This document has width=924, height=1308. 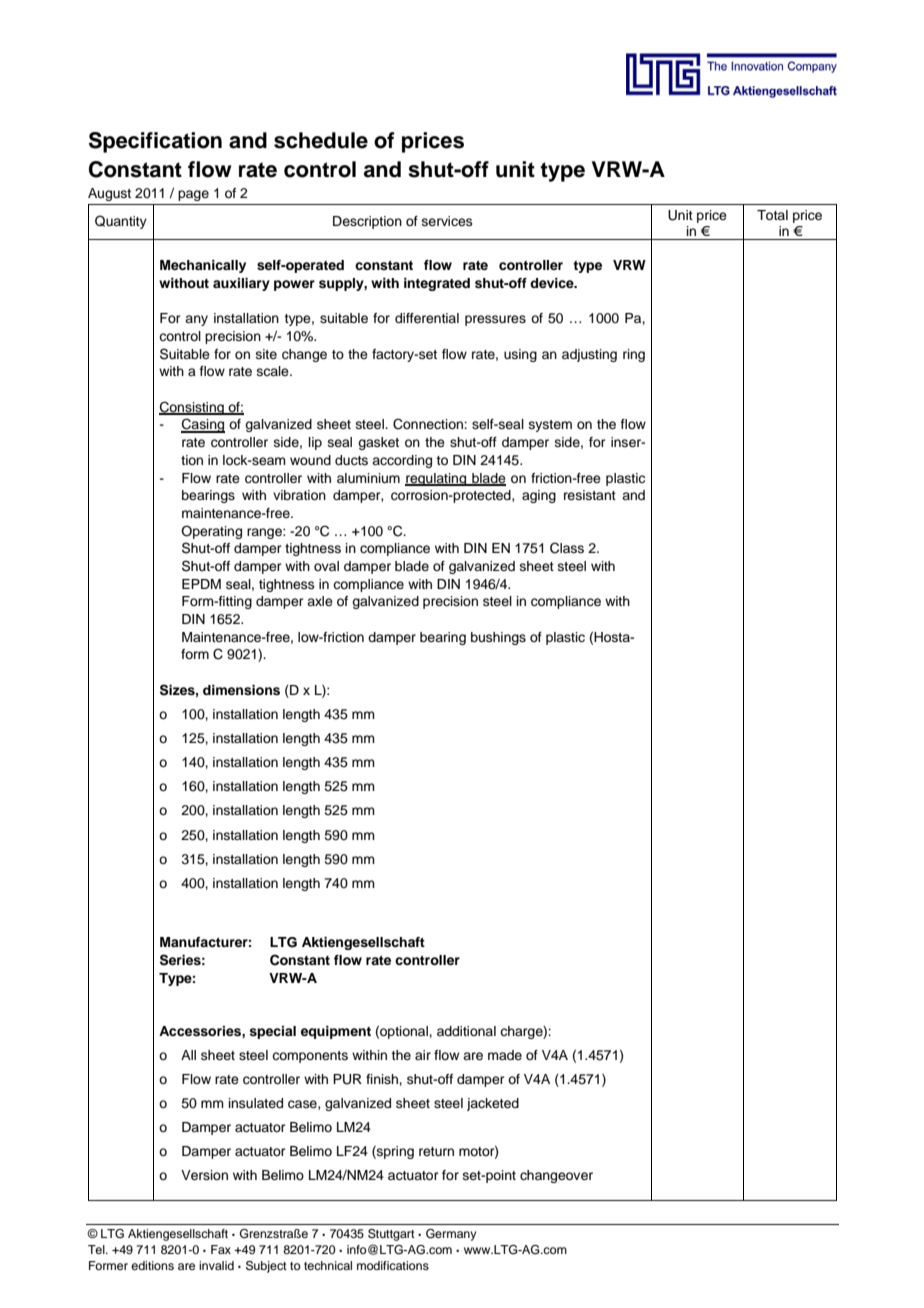 I want to click on made, so click(x=505, y=1055).
